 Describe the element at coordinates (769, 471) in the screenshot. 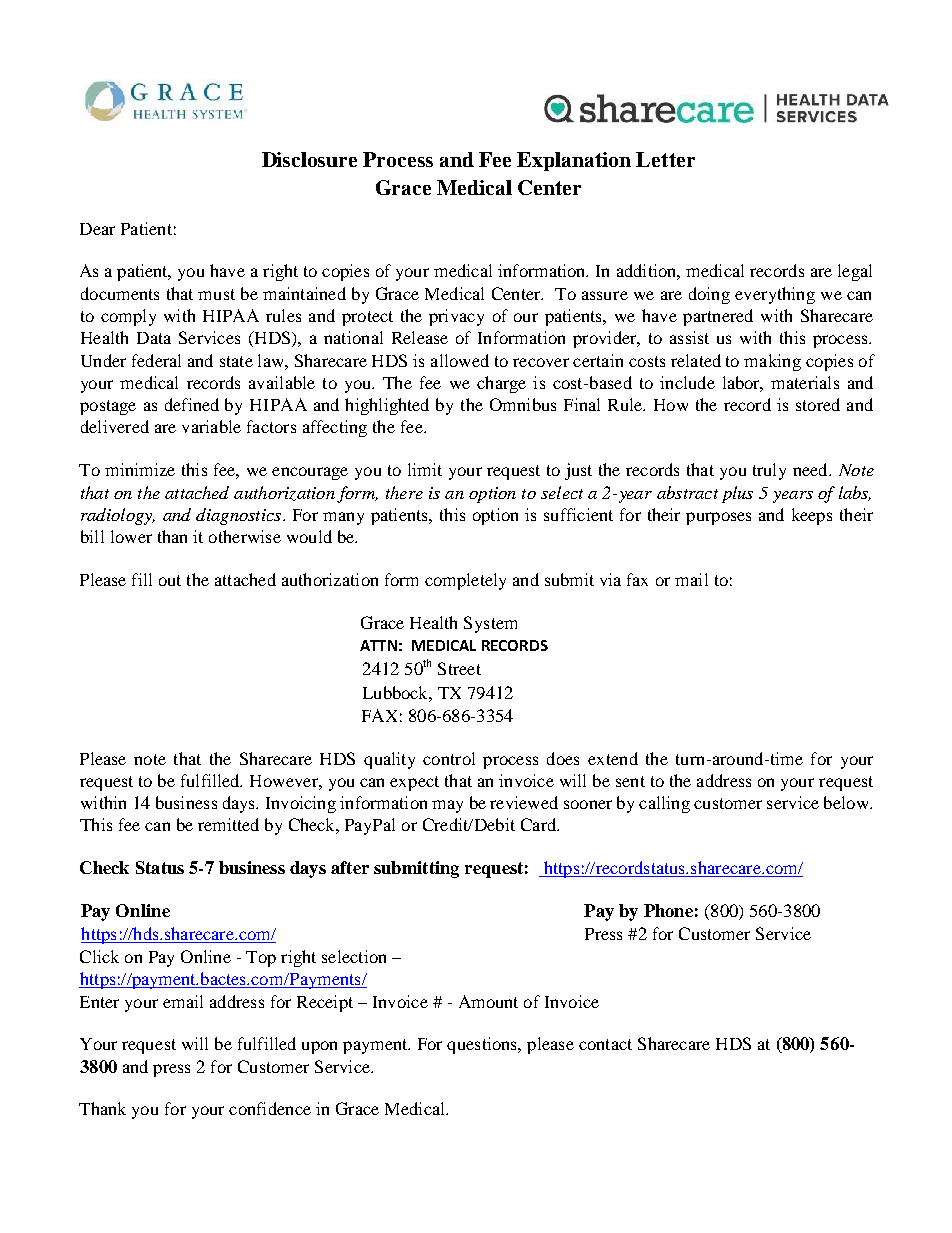

I see `truly` at that location.
